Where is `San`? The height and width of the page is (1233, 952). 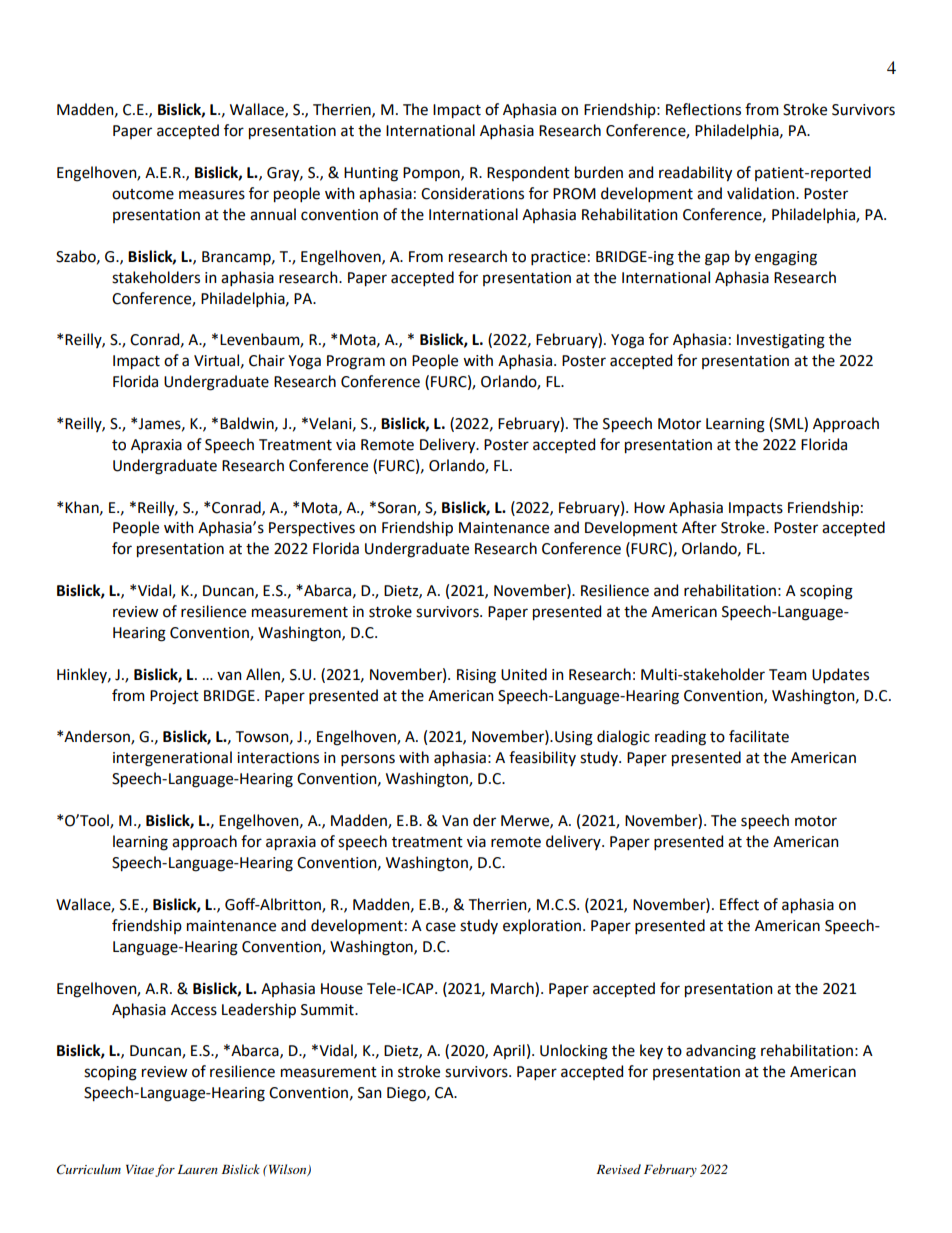
San is located at coordinates (370, 1093).
